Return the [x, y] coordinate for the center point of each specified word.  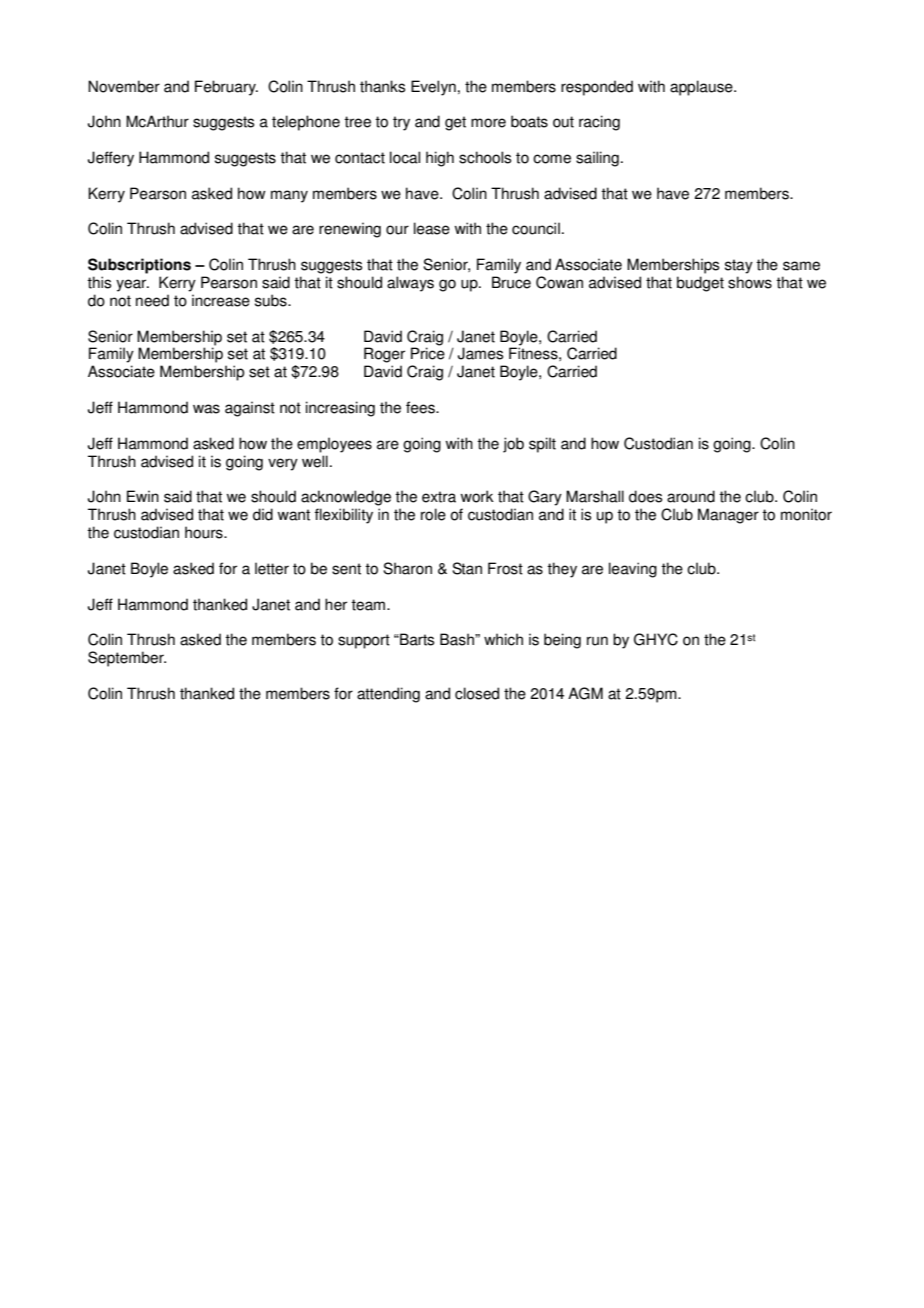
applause [702, 88]
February [226, 88]
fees [421, 407]
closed [477, 693]
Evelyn [433, 88]
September [127, 659]
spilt [542, 445]
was [206, 409]
